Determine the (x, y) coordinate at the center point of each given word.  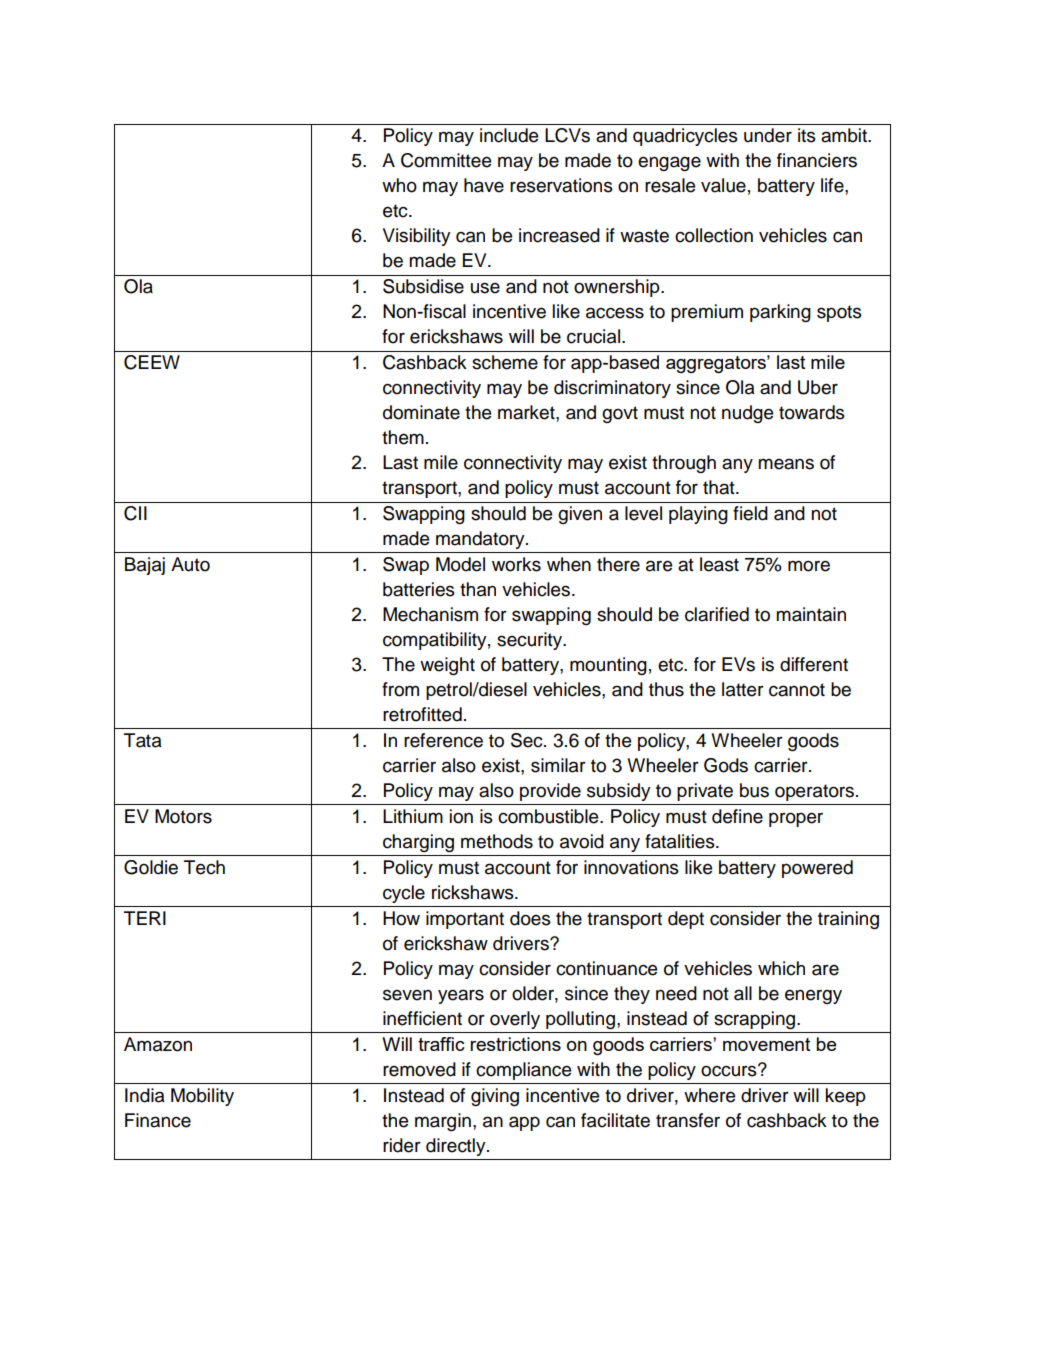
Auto (190, 564)
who (399, 185)
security (531, 641)
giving (495, 1097)
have (484, 185)
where (709, 1095)
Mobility (202, 1097)
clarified (717, 614)
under (768, 135)
